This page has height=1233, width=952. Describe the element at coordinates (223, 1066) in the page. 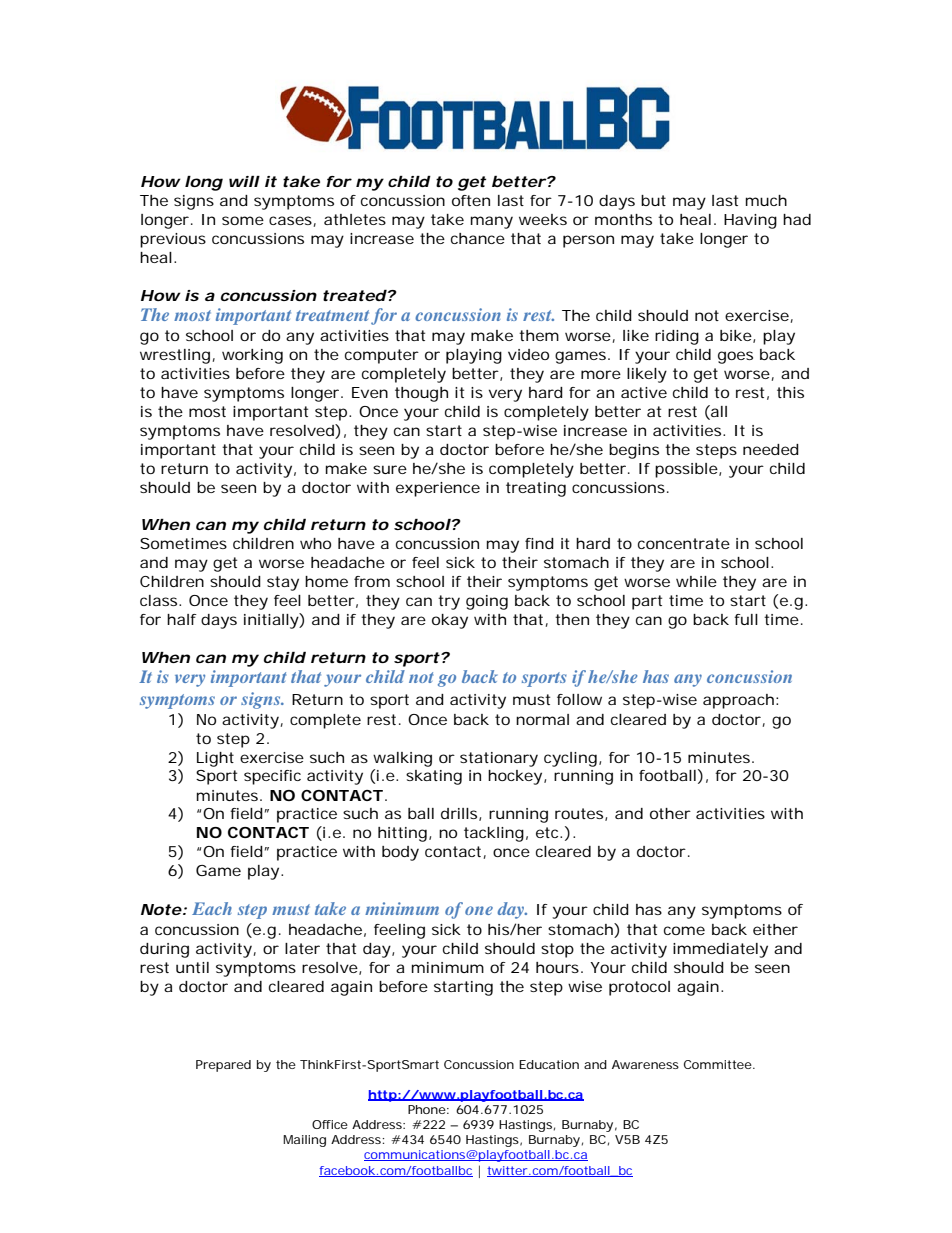

I see `Prepared` at that location.
